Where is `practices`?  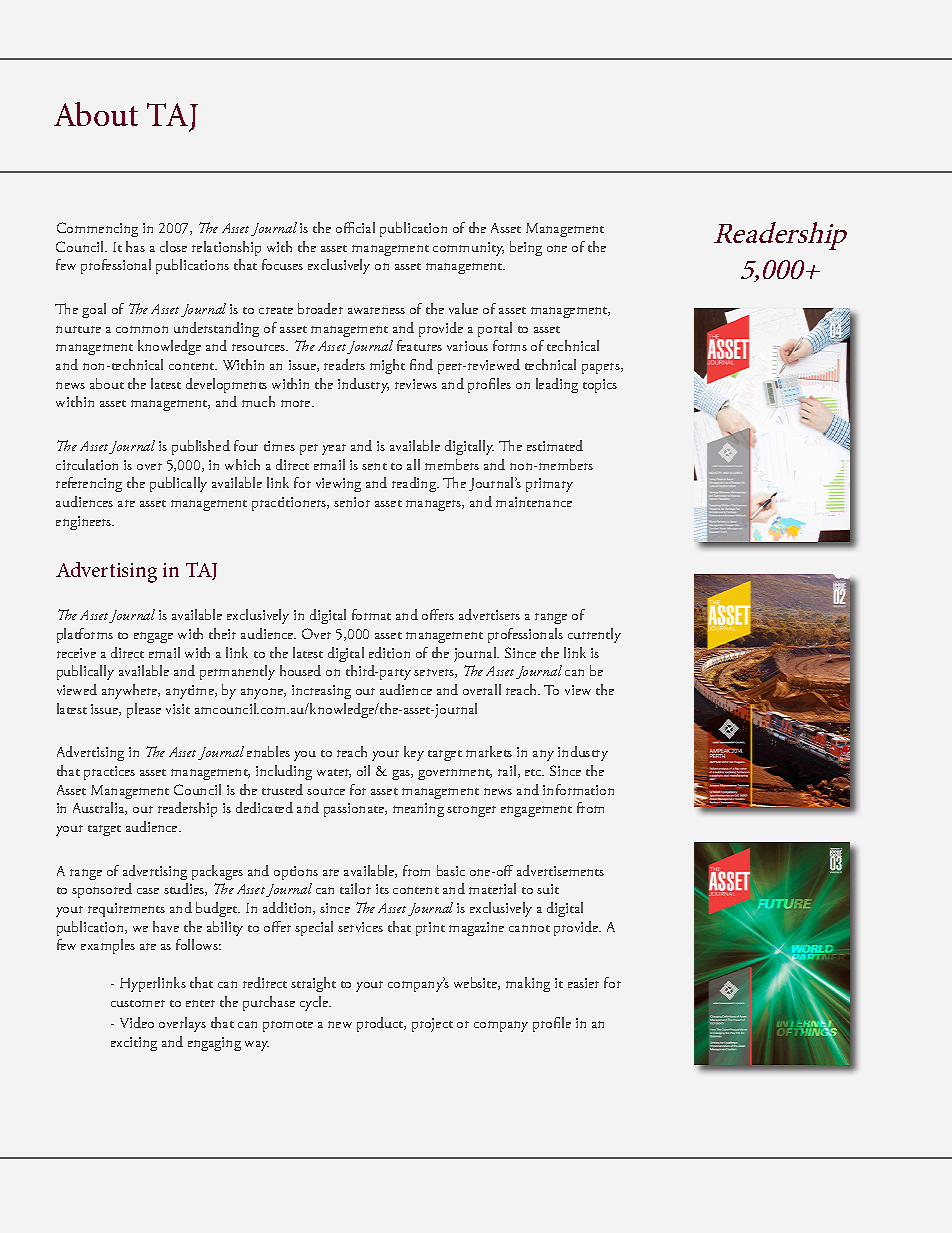
practices is located at coordinates (109, 773).
